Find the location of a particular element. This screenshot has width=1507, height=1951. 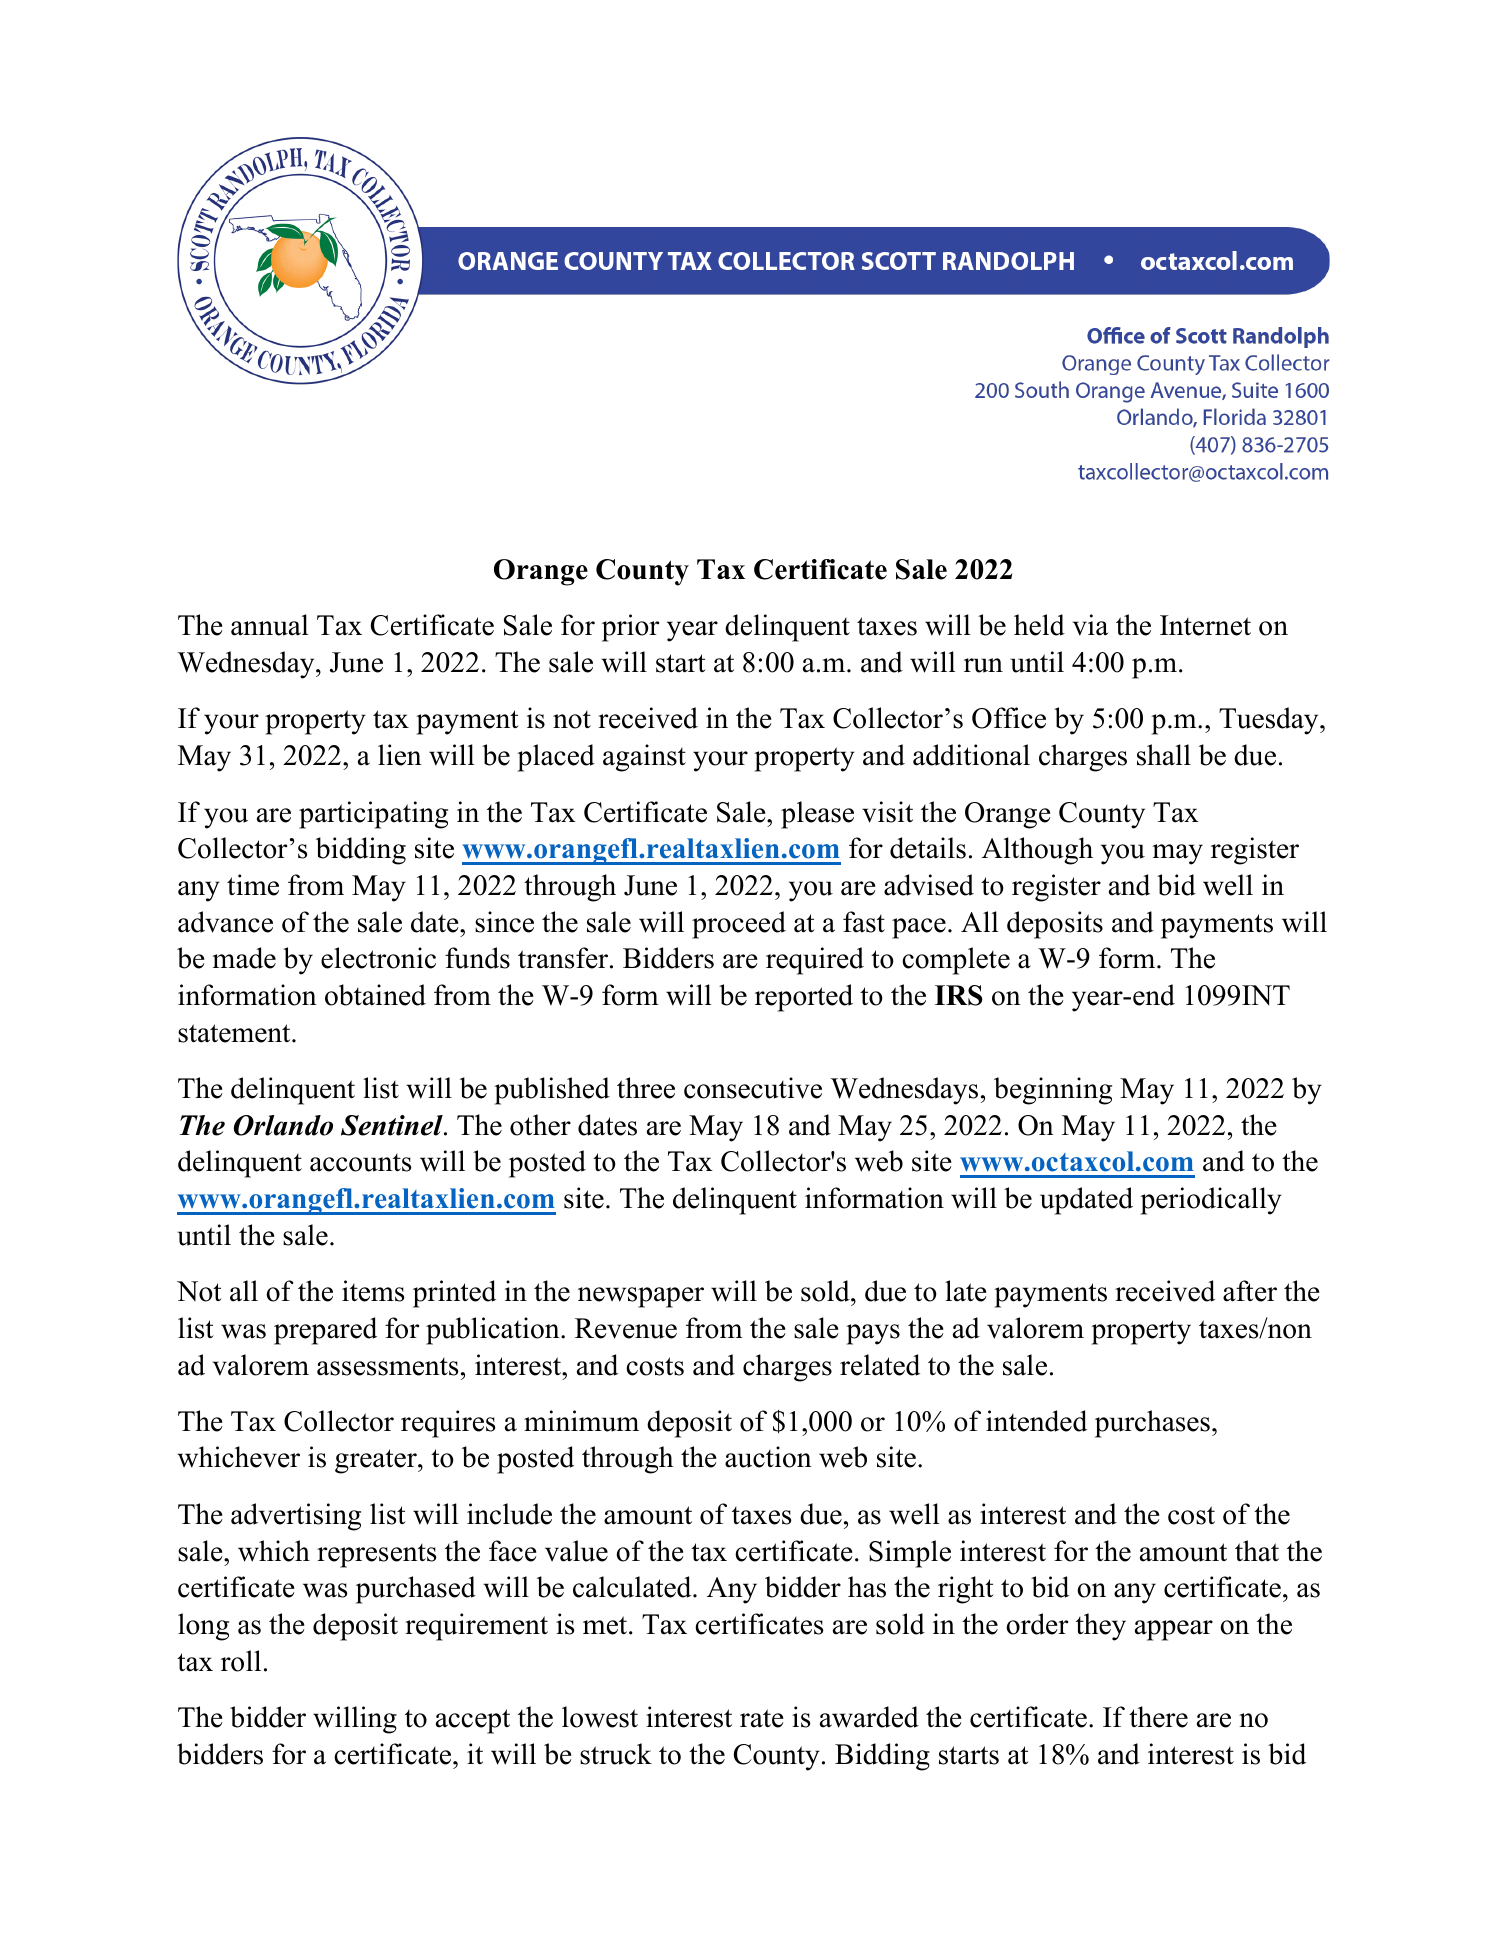

accept is located at coordinates (473, 1721).
